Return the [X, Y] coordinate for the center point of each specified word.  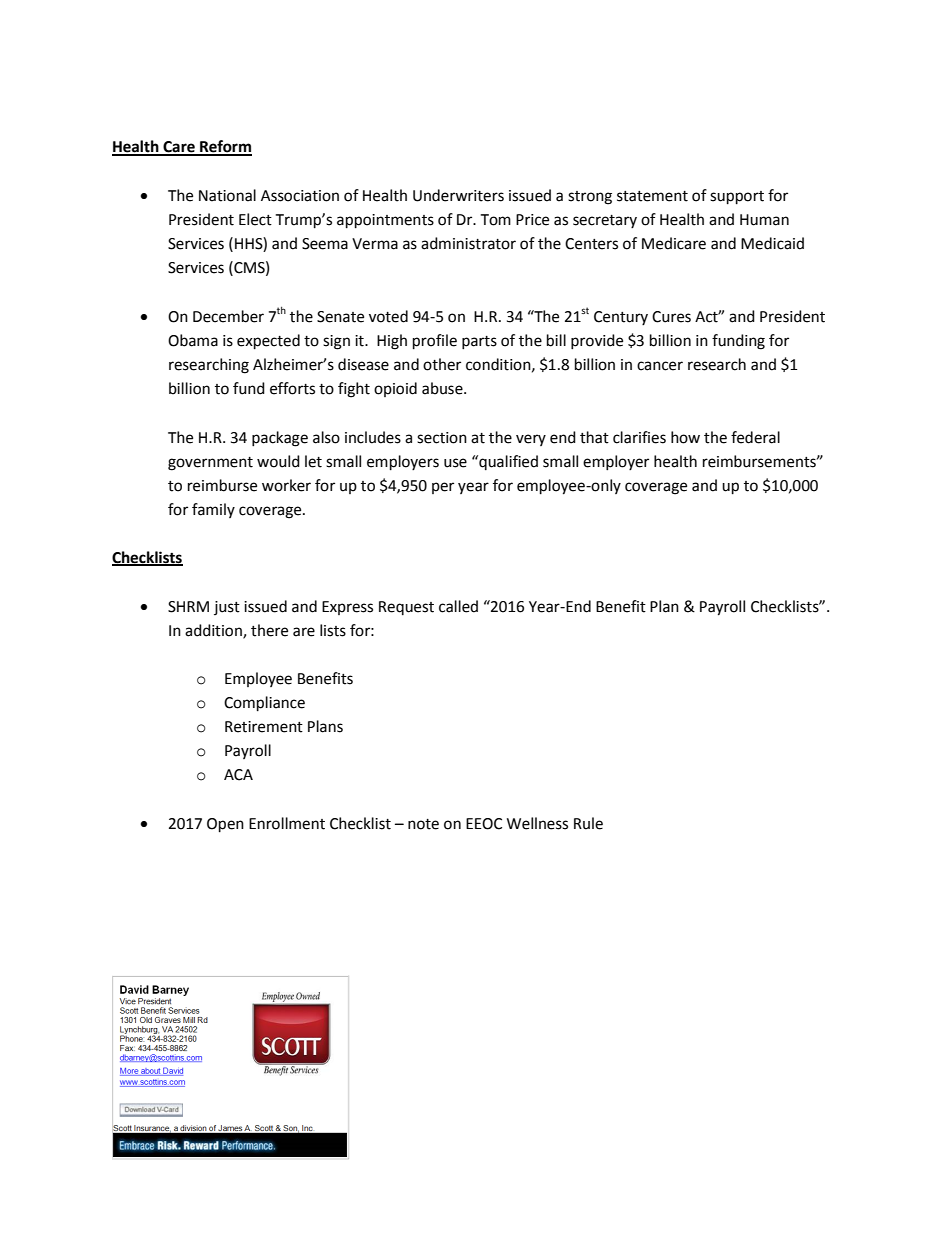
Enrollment [287, 823]
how [685, 437]
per [443, 488]
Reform [225, 147]
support [737, 198]
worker [286, 485]
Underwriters [458, 195]
